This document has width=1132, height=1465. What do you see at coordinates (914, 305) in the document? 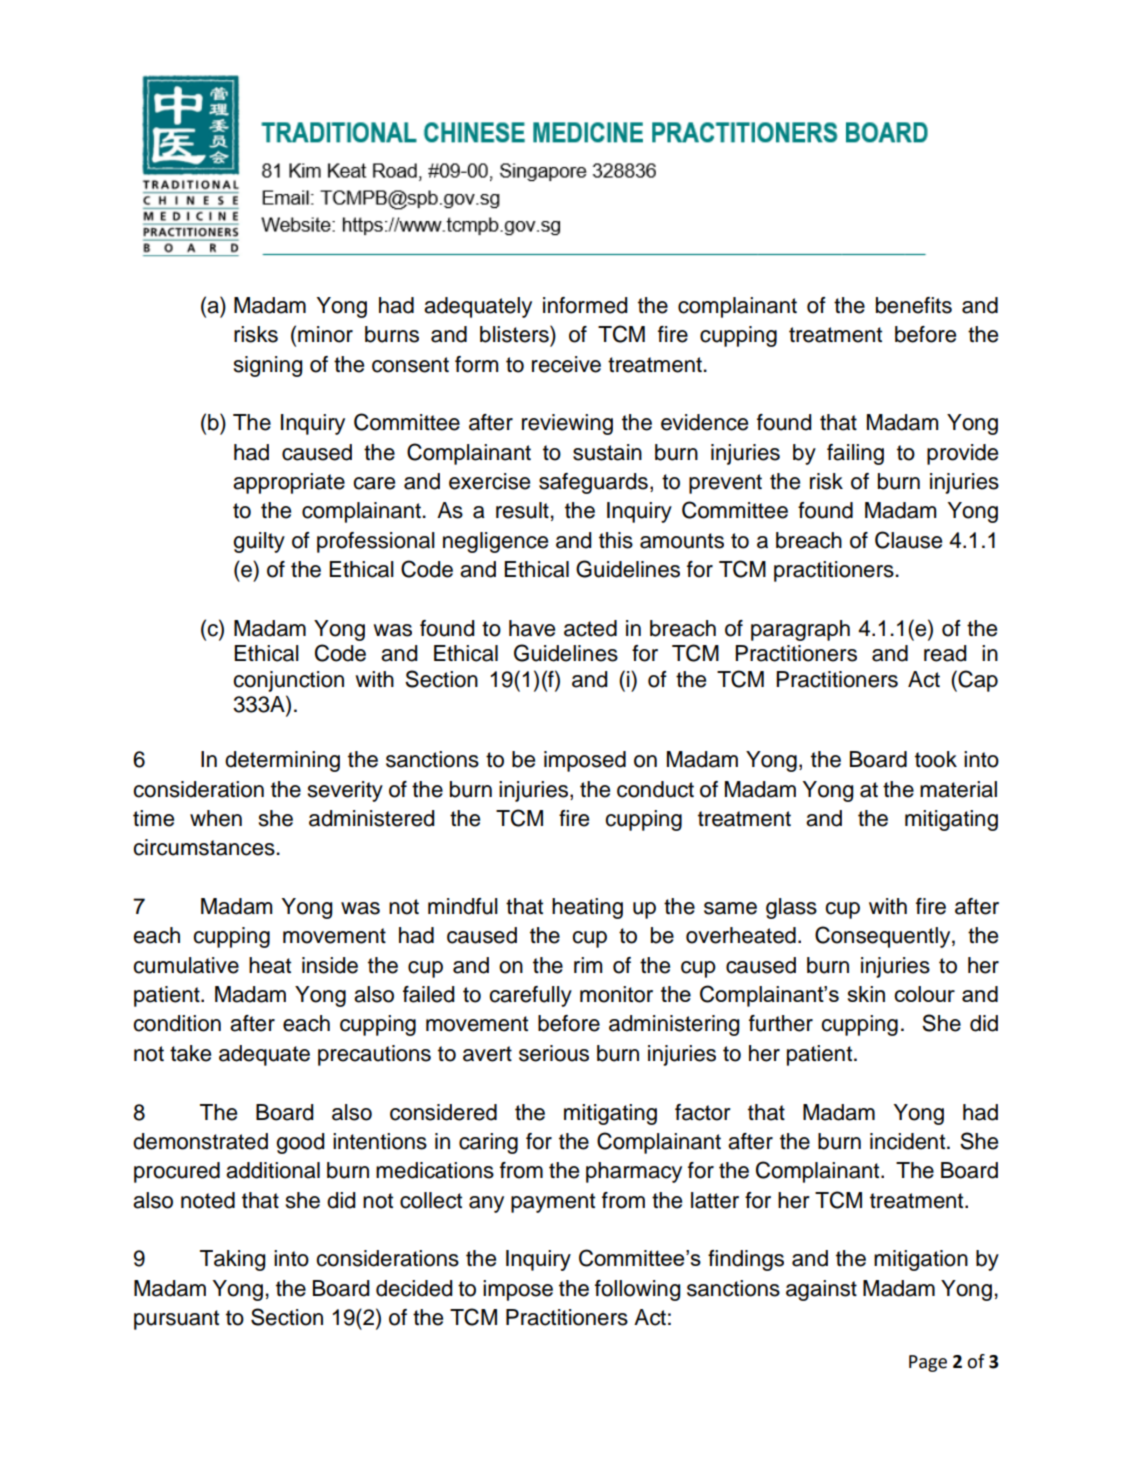
I see `benefits` at bounding box center [914, 305].
